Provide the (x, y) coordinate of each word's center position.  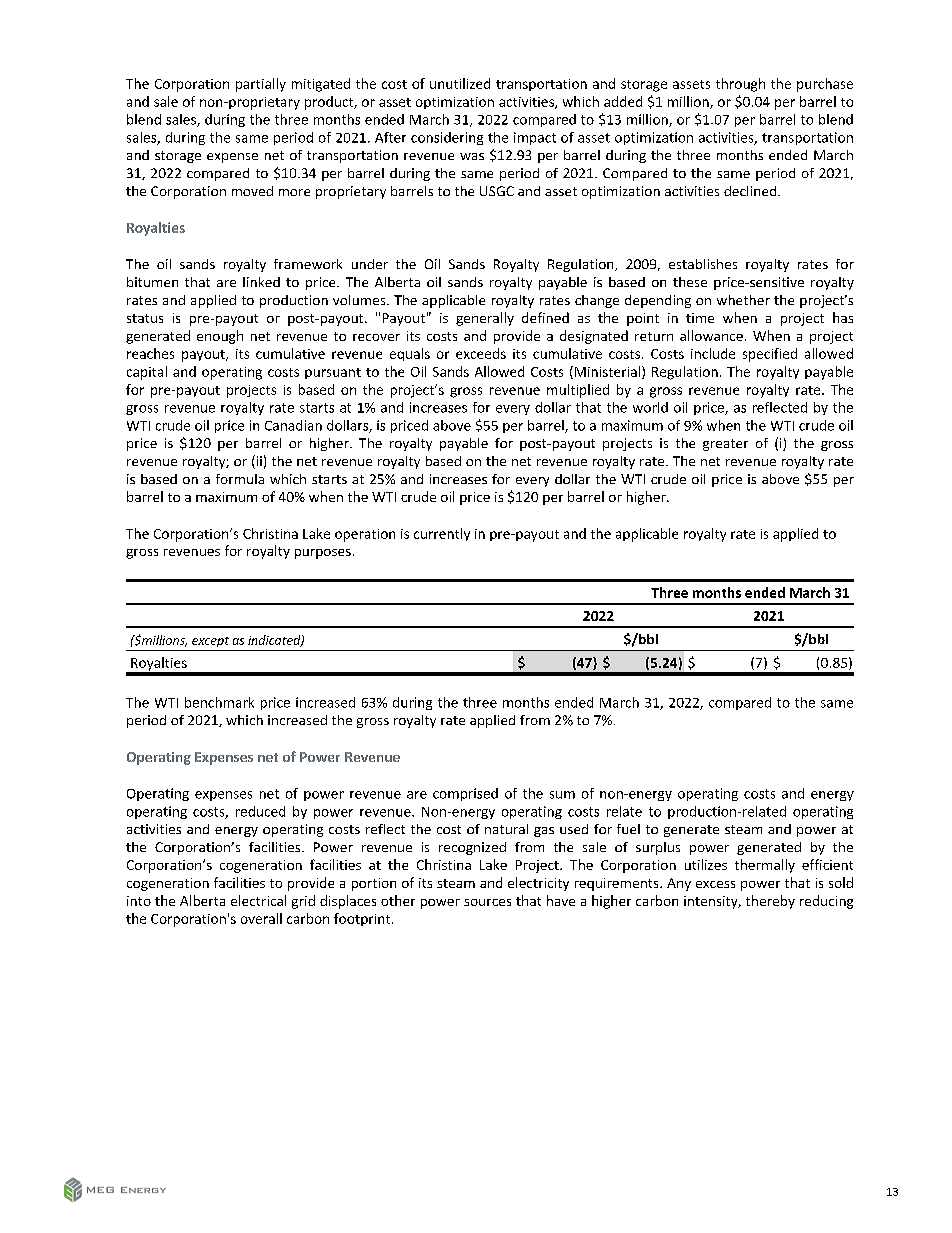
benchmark (219, 702)
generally (485, 319)
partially (261, 85)
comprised (465, 794)
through (740, 85)
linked (261, 282)
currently (442, 534)
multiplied (578, 391)
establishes (703, 264)
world (650, 407)
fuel (628, 829)
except (210, 642)
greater (725, 445)
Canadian (293, 425)
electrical (258, 900)
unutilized (460, 83)
